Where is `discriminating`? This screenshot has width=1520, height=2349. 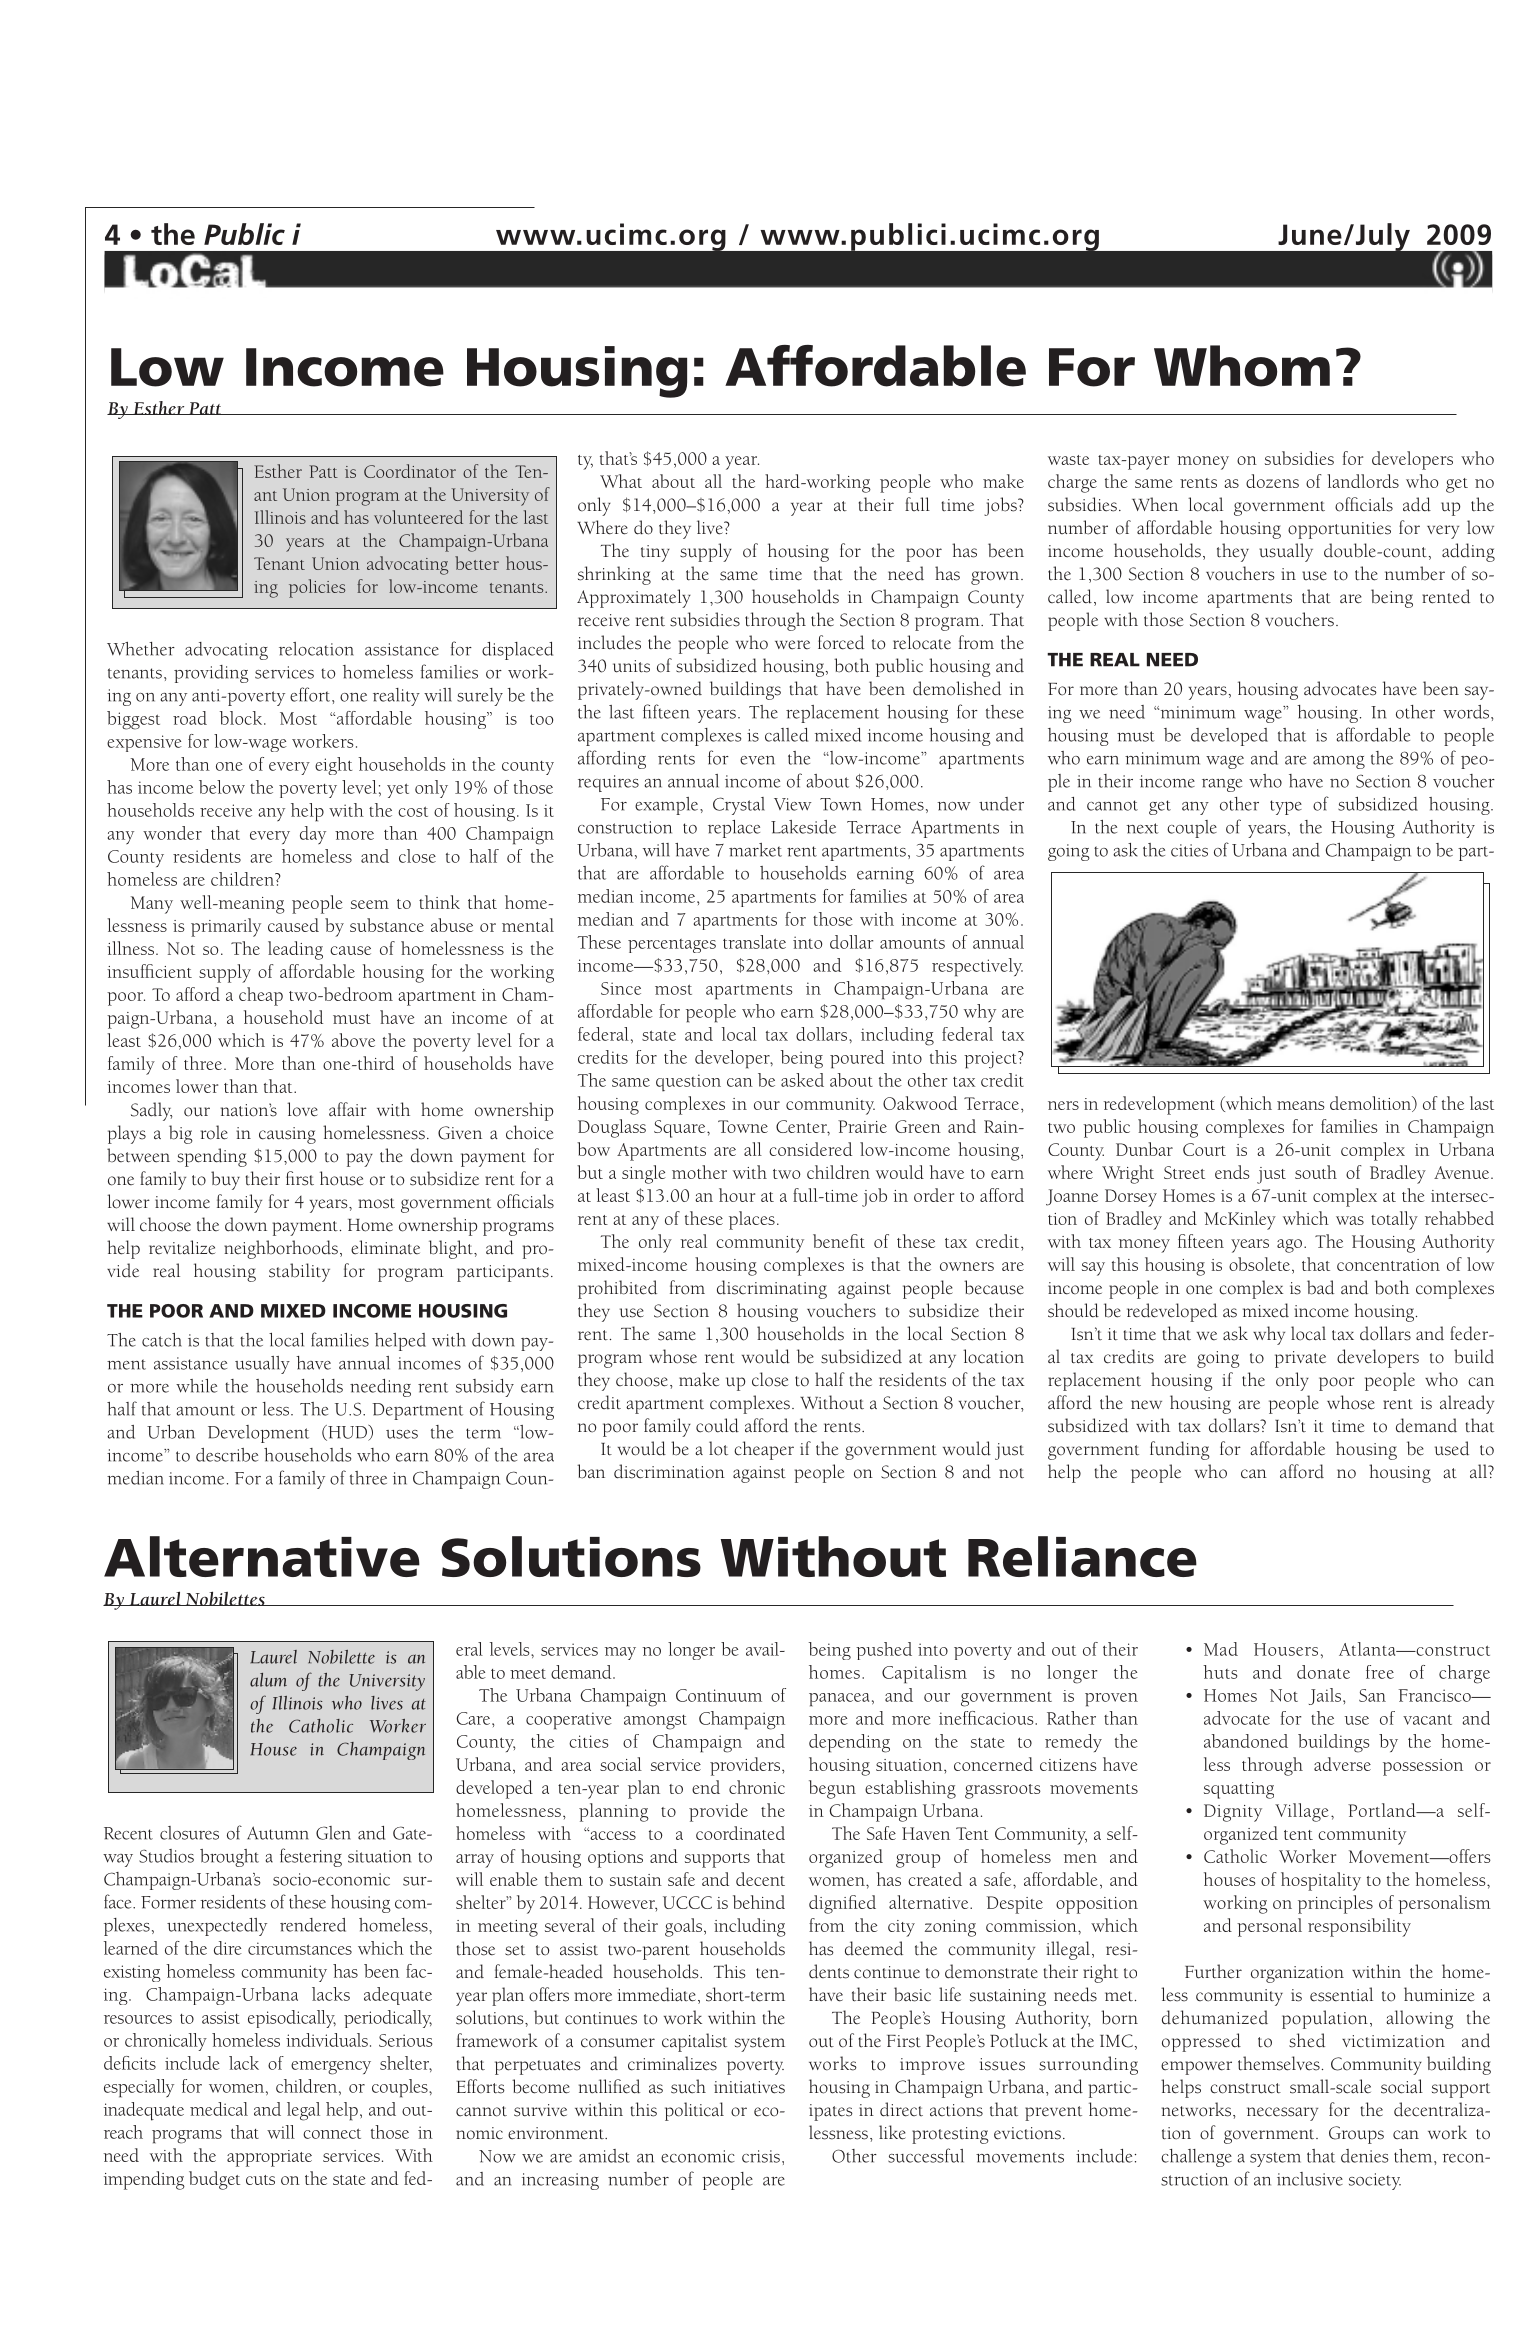 discriminating is located at coordinates (772, 1289).
